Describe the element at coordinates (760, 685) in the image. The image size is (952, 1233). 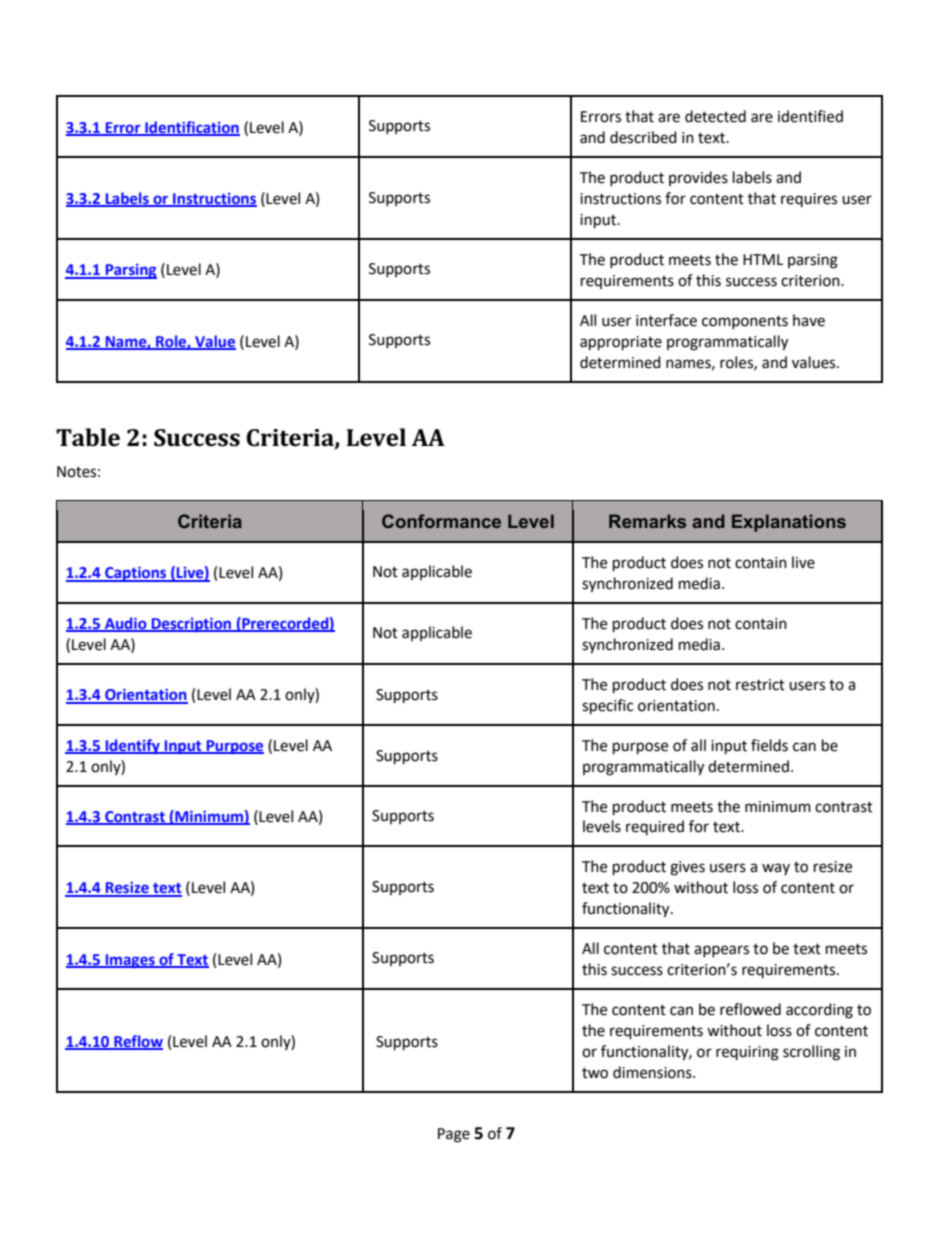
I see `restrict` at that location.
